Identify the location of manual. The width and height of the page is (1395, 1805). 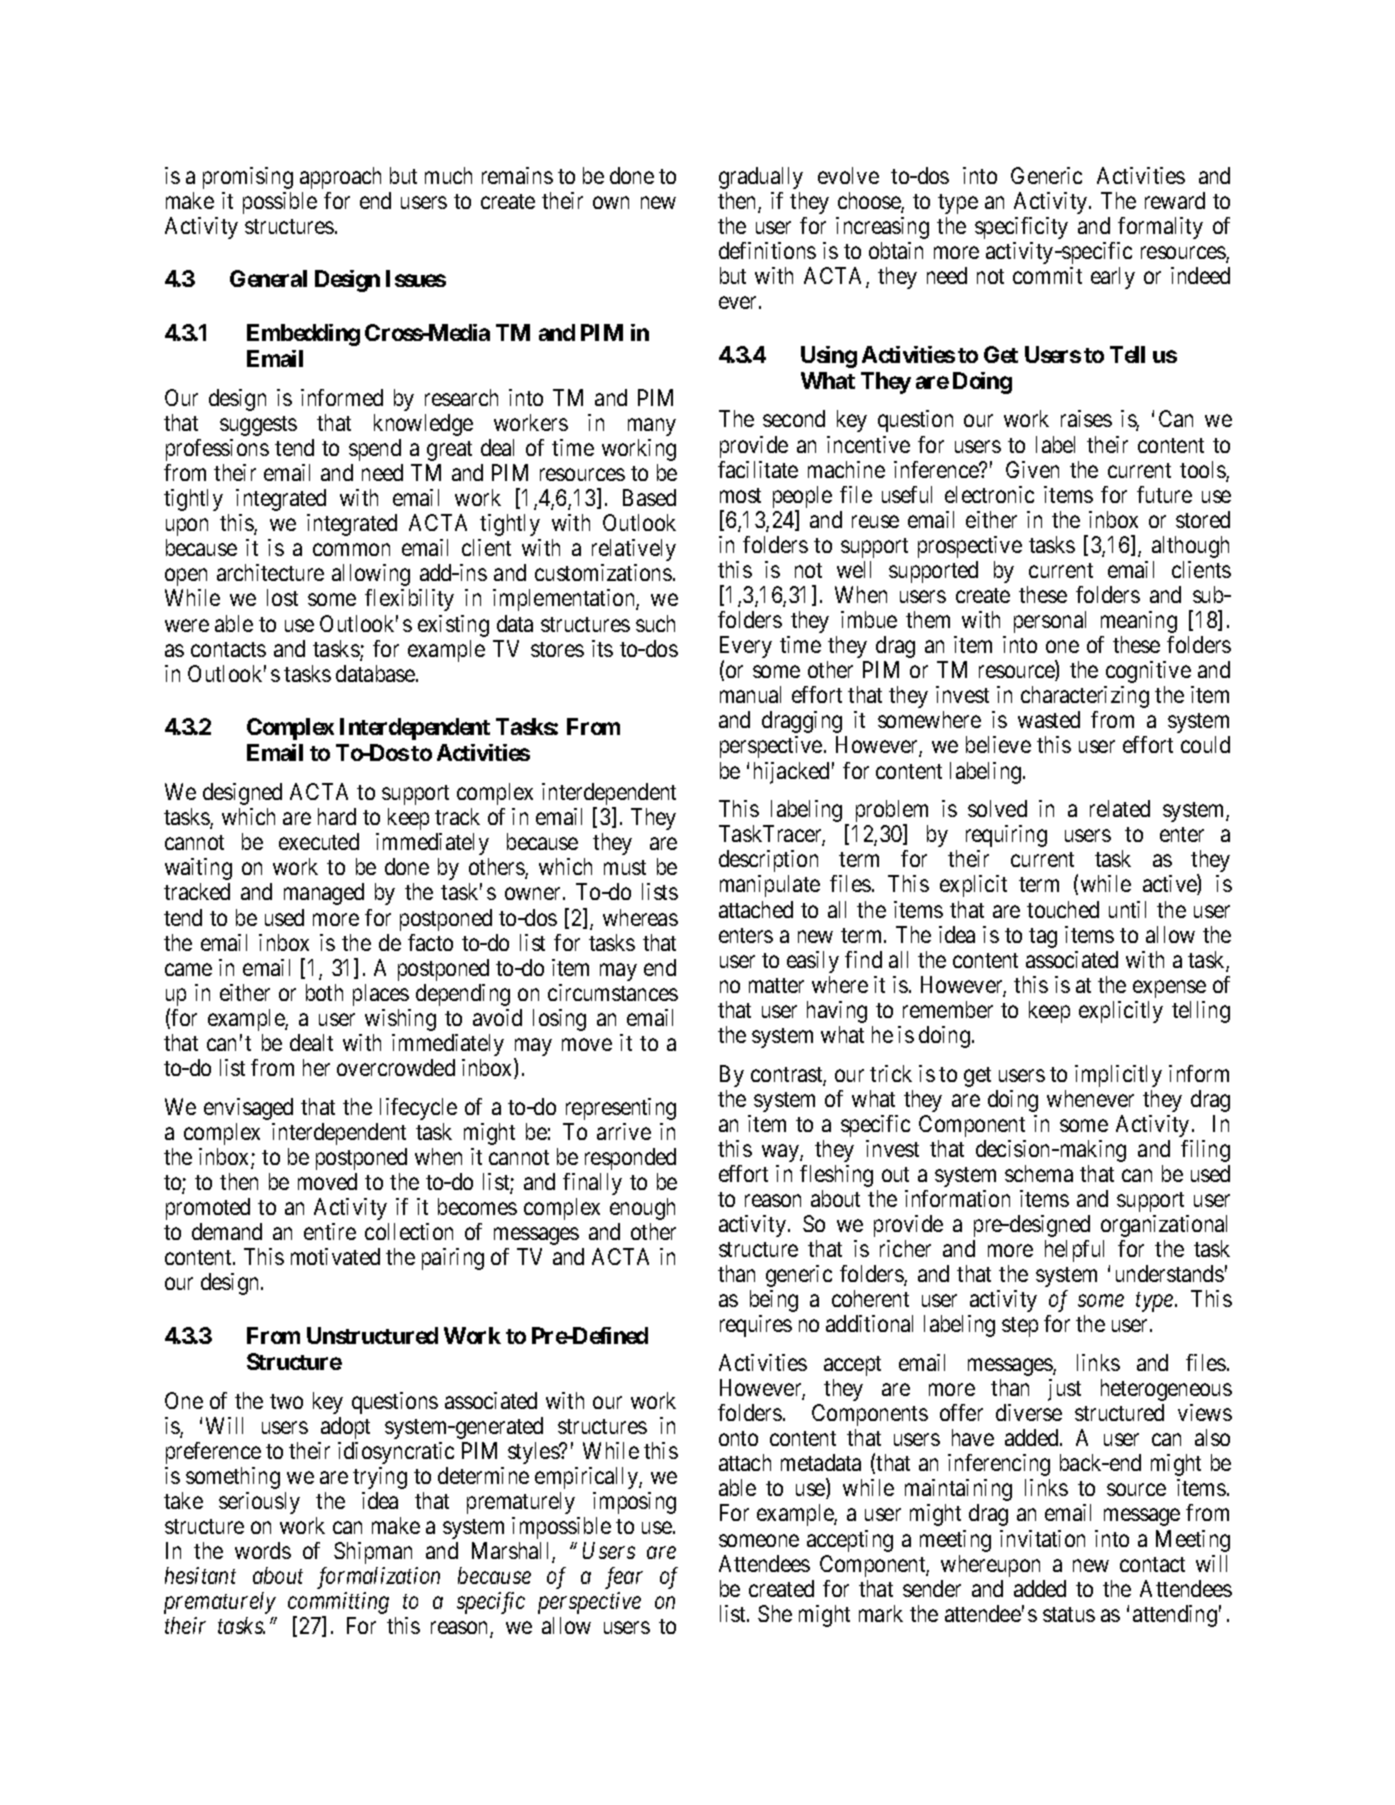
(750, 694).
